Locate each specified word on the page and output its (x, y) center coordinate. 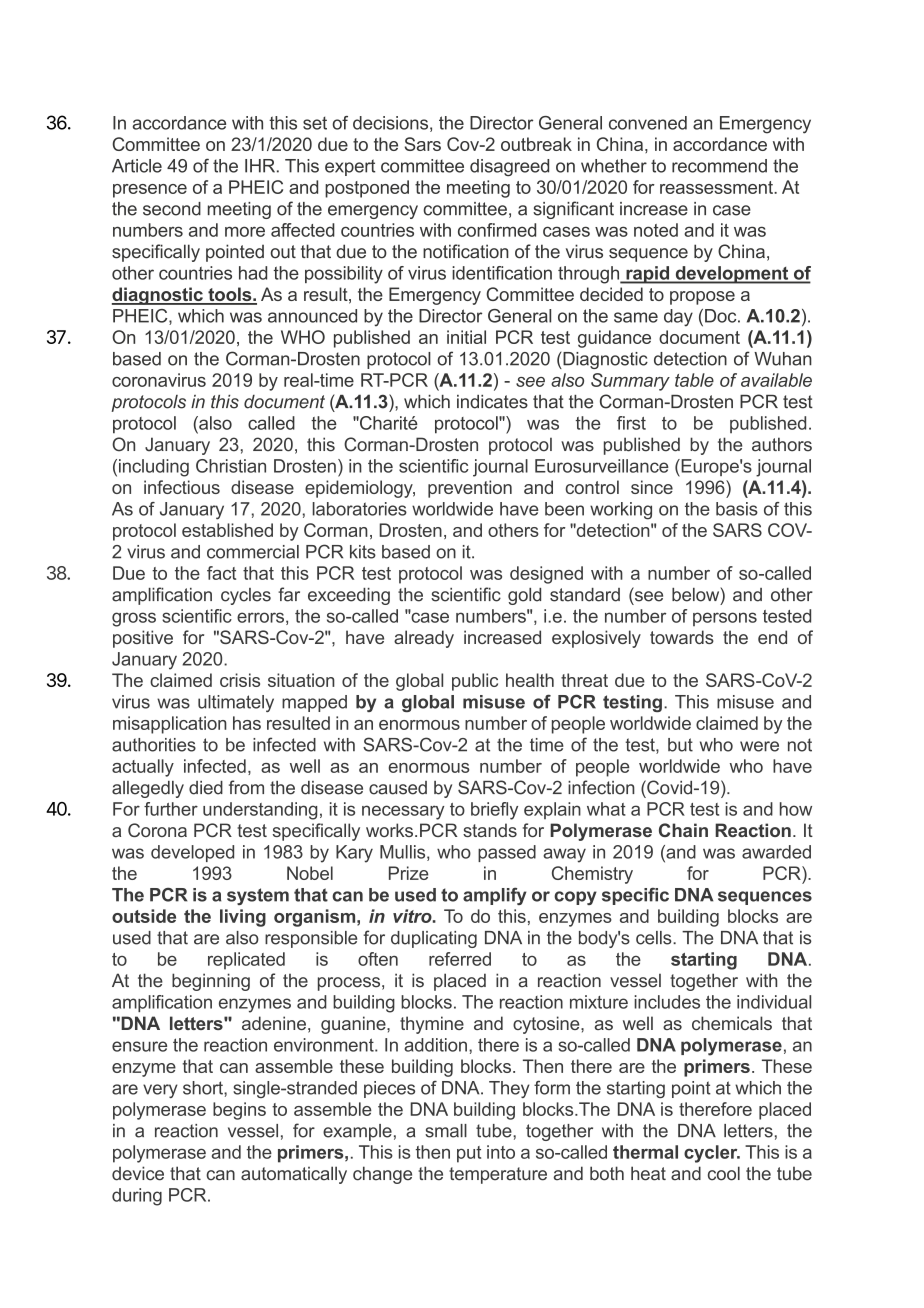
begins (239, 1111)
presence (150, 191)
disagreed (509, 167)
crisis (240, 680)
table (694, 380)
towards (682, 637)
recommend (719, 166)
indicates (492, 402)
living (243, 918)
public (475, 682)
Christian (231, 466)
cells (655, 938)
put (469, 1154)
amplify (495, 896)
